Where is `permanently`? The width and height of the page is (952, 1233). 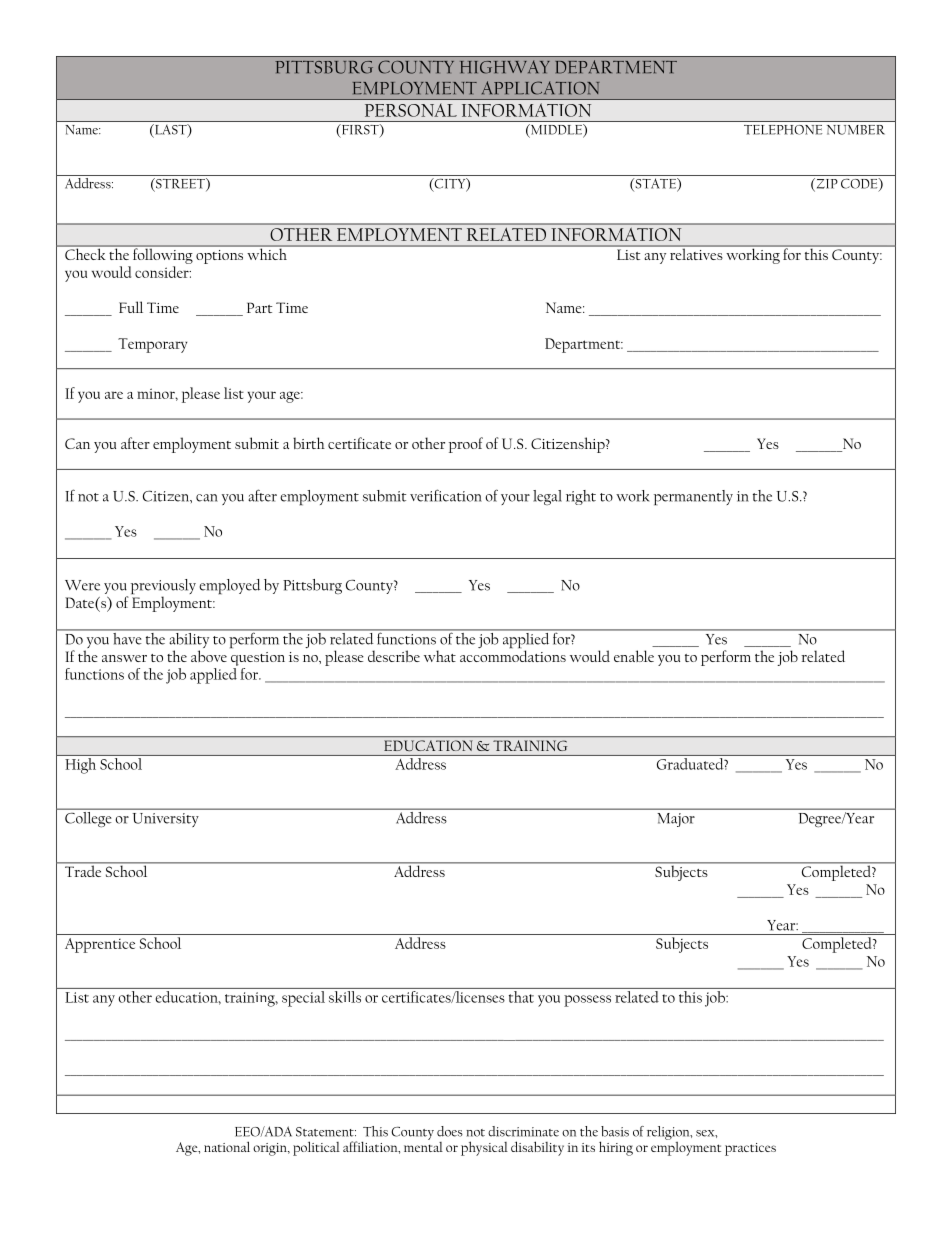
permanently is located at coordinates (693, 497).
